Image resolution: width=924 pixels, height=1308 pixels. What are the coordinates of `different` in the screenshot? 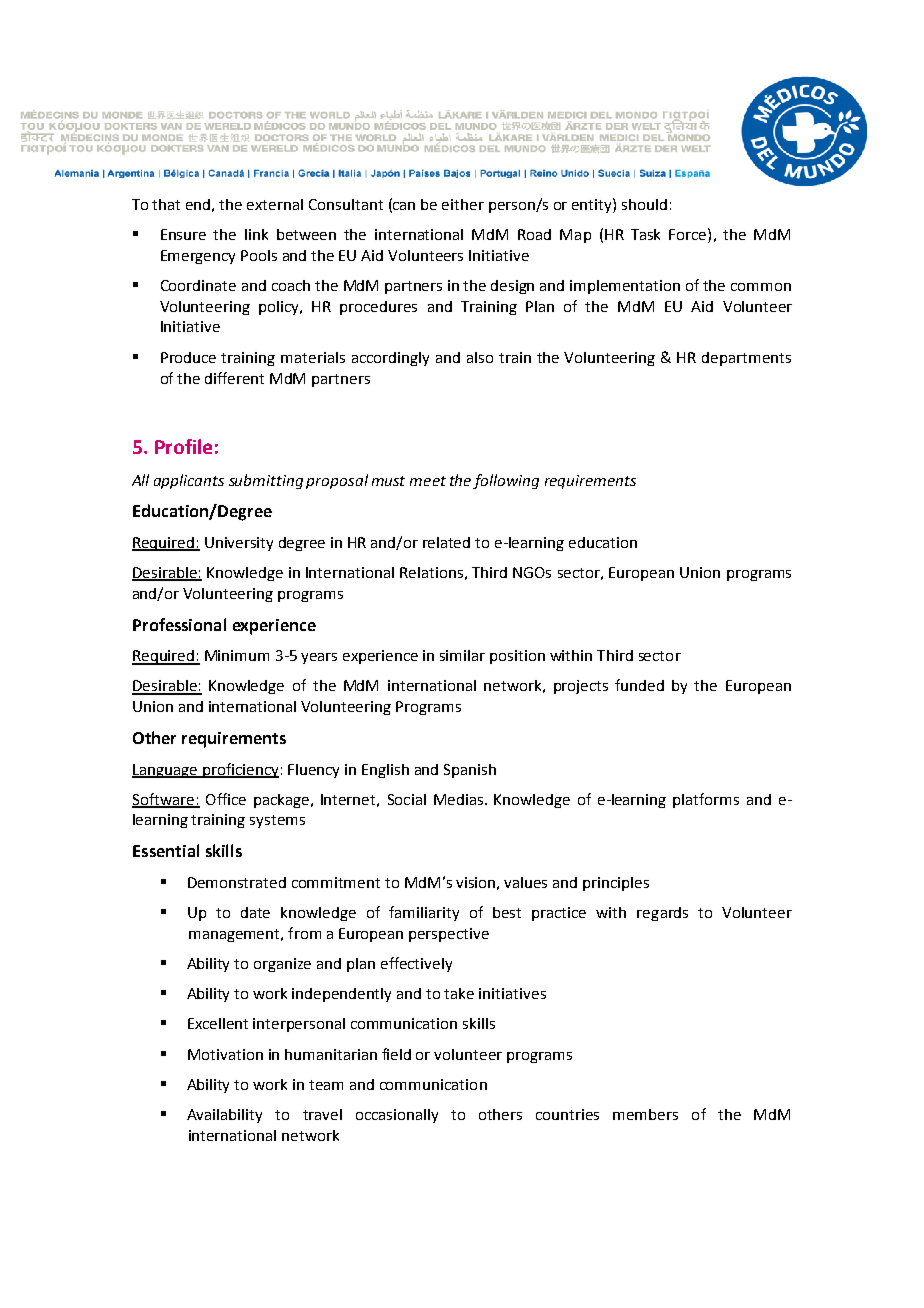 It's located at (234, 378).
